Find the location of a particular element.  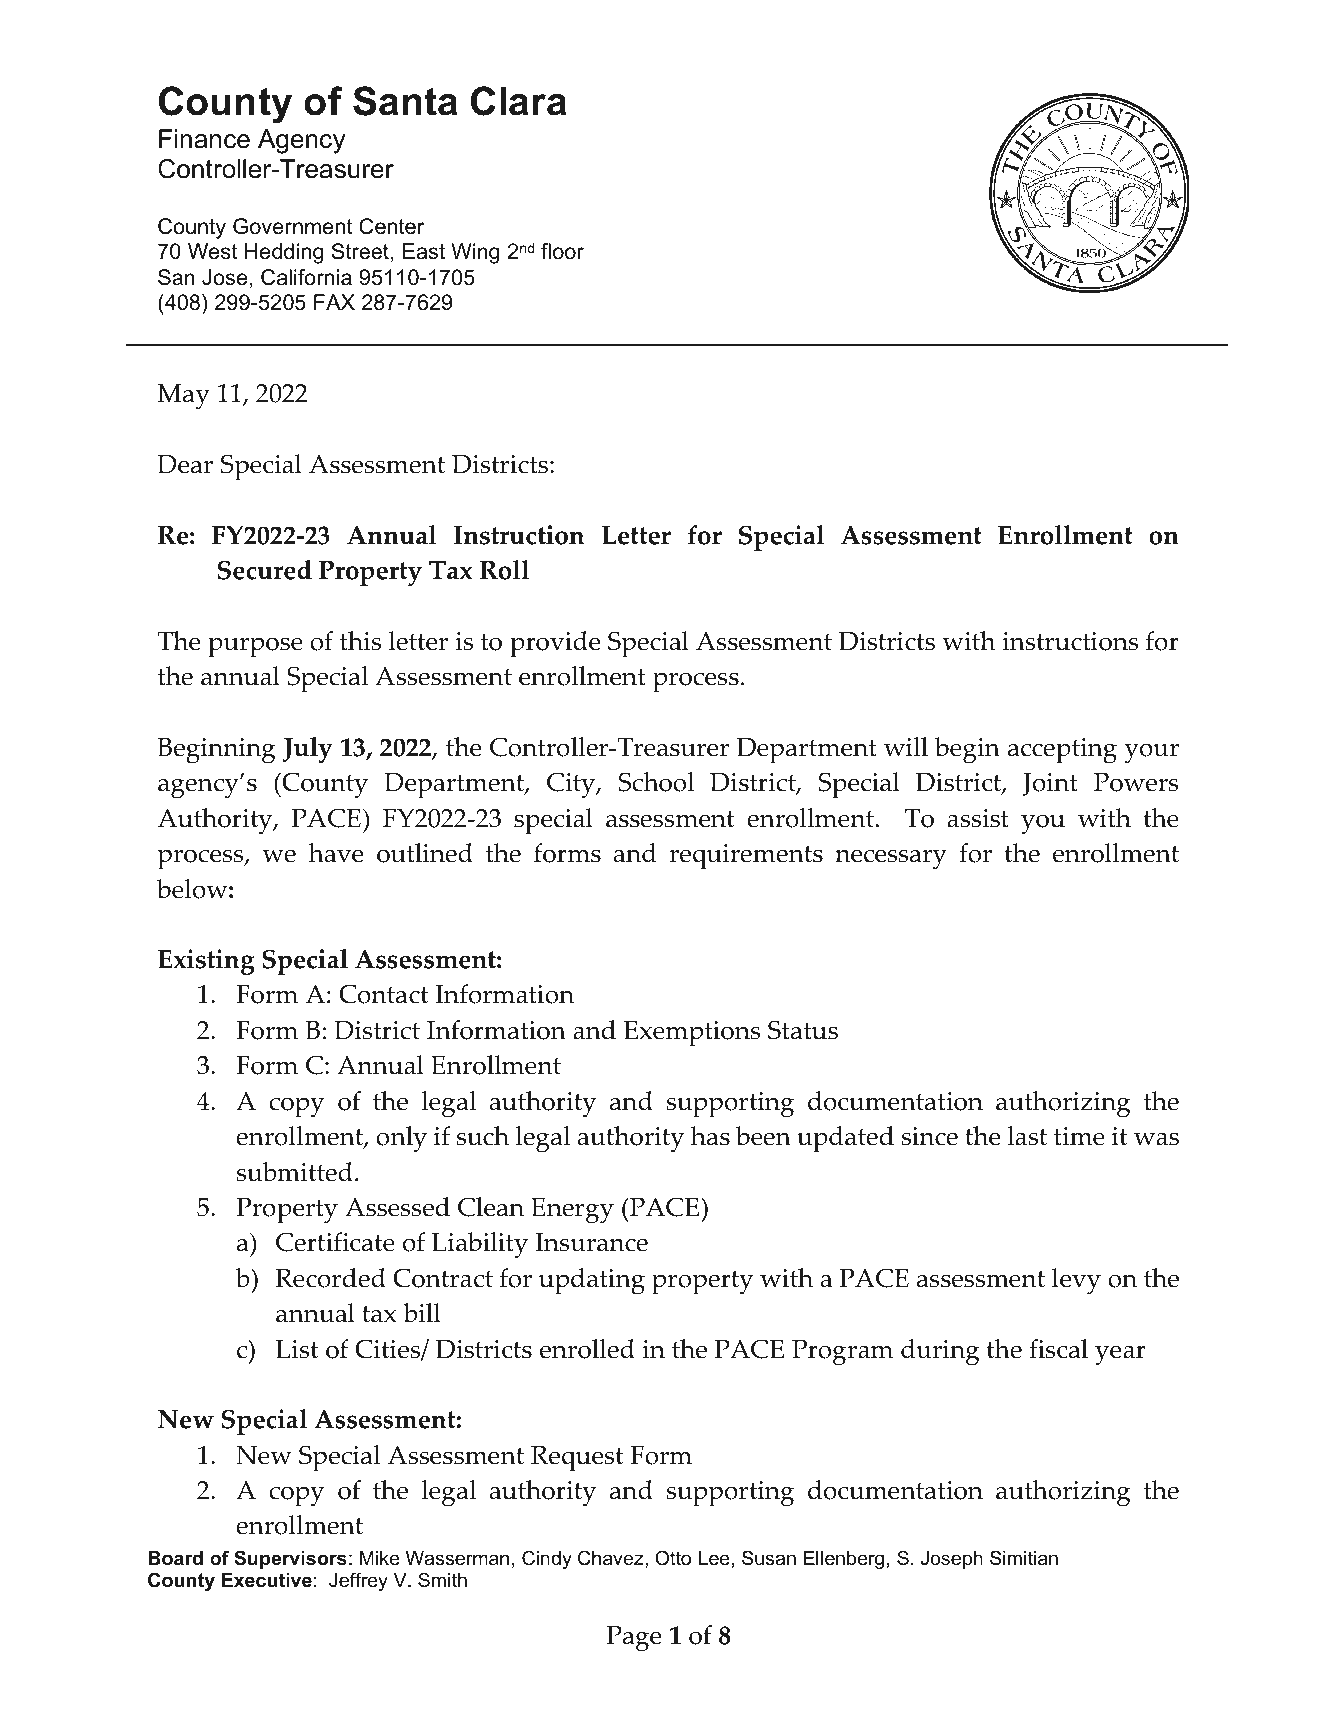

Finance is located at coordinates (204, 139).
